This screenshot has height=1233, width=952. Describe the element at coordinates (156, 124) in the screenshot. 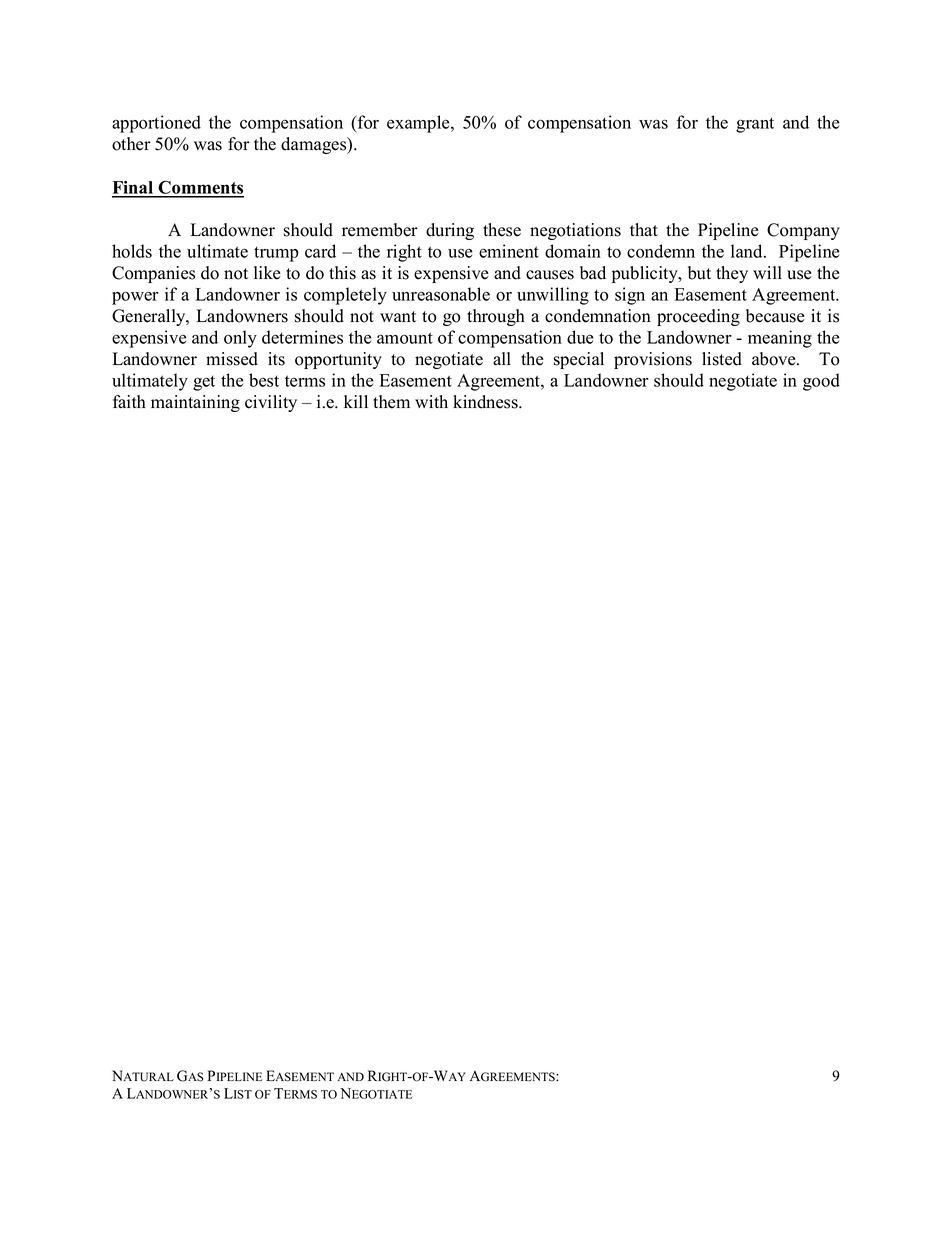

I see `apportioned` at that location.
